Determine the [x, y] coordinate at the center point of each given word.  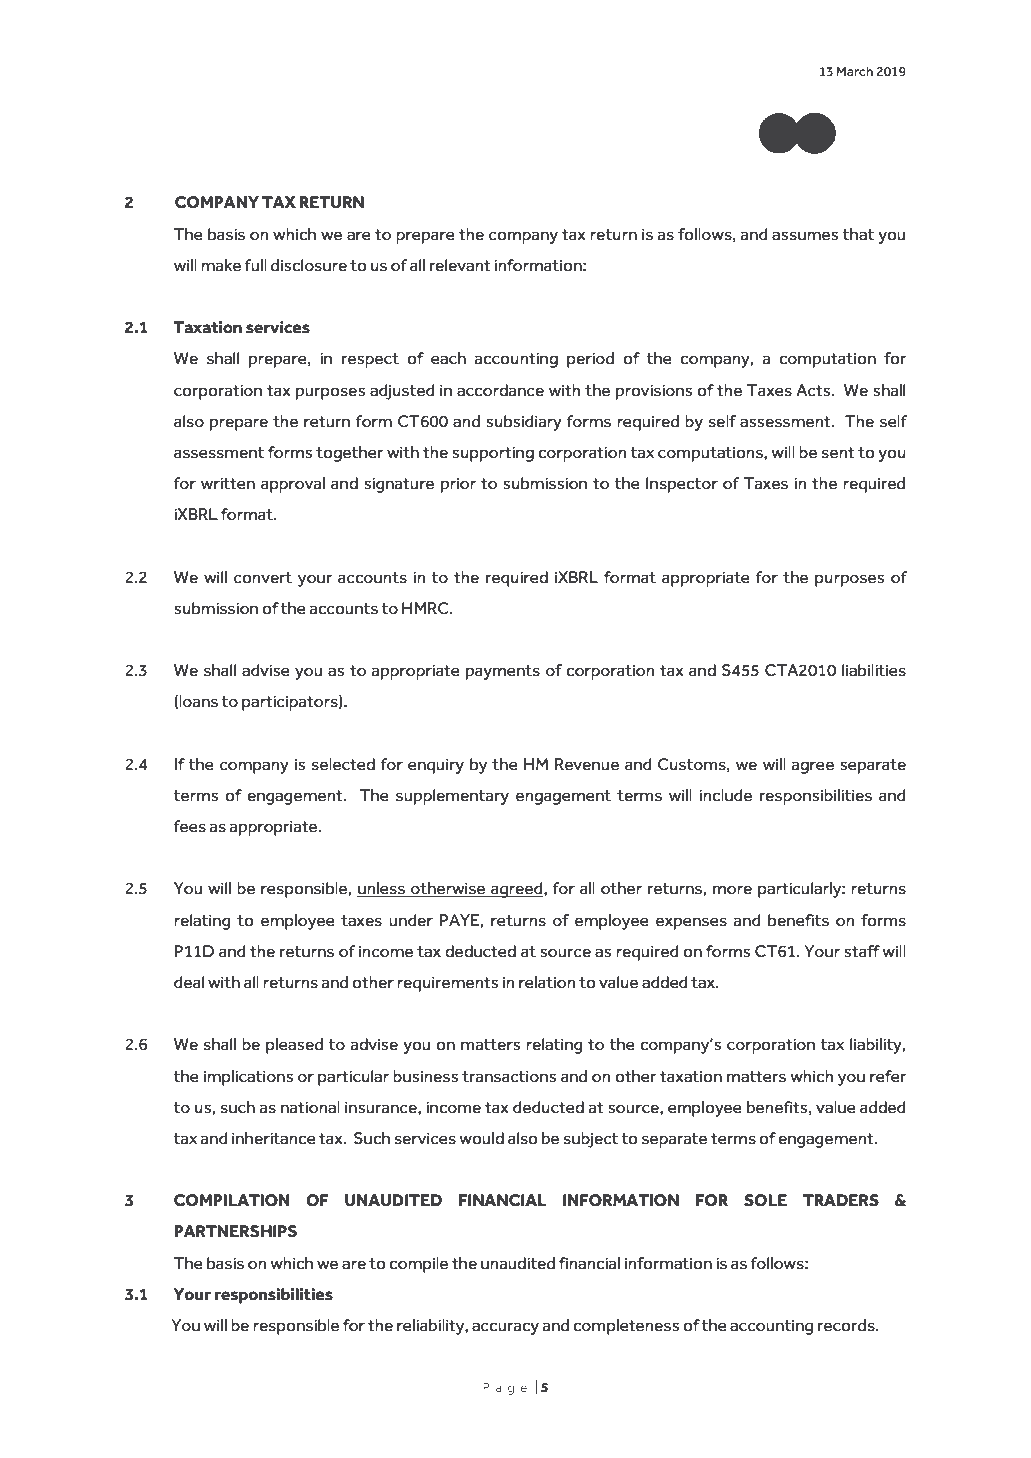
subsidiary [524, 423]
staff [862, 951]
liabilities [874, 670]
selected [343, 764]
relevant [460, 265]
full [255, 265]
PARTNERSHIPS [235, 1231]
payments [503, 672]
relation [547, 982]
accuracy [505, 1328]
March [855, 71]
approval [293, 485]
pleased [294, 1046]
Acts [814, 390]
